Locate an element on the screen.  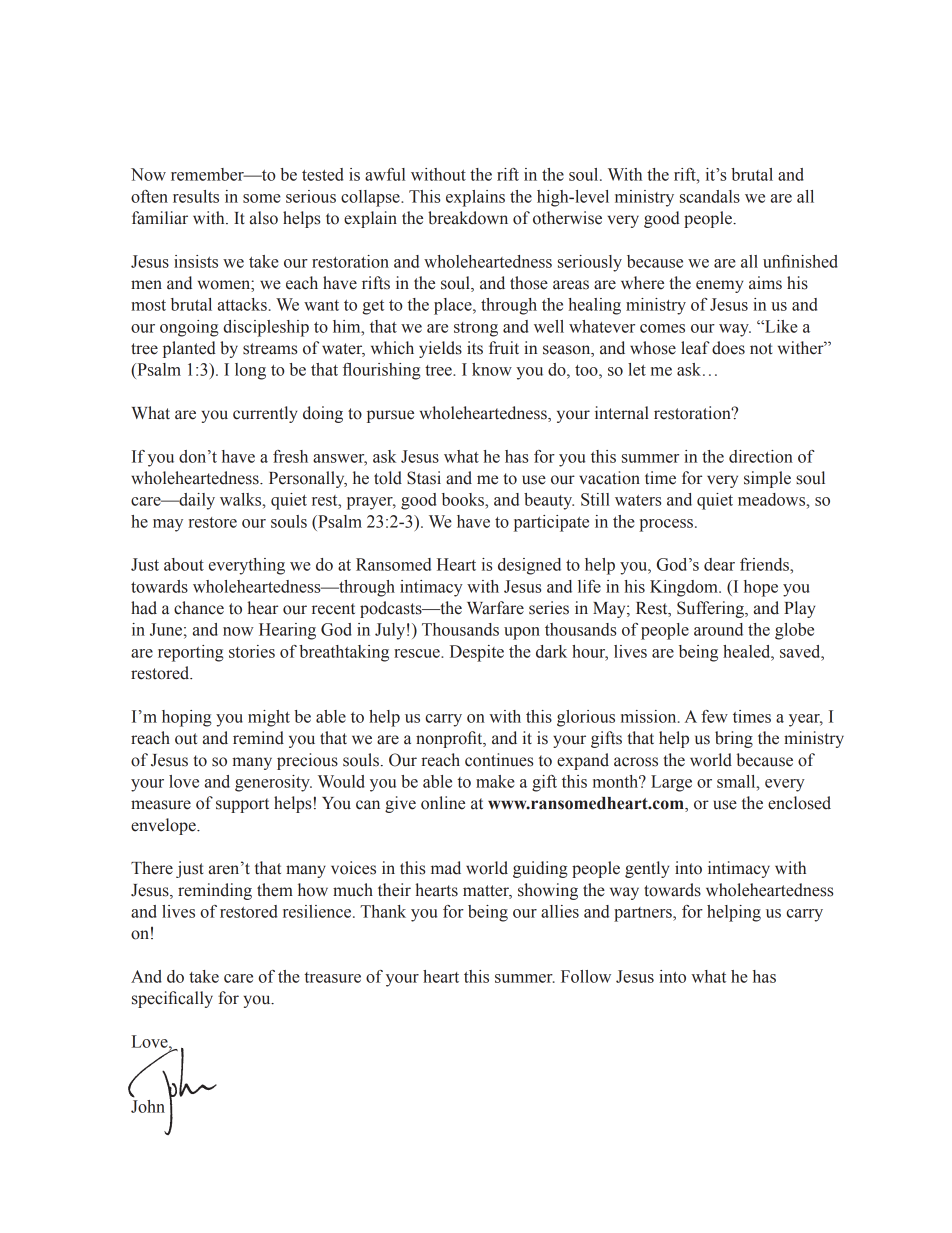
John is located at coordinates (148, 1106).
